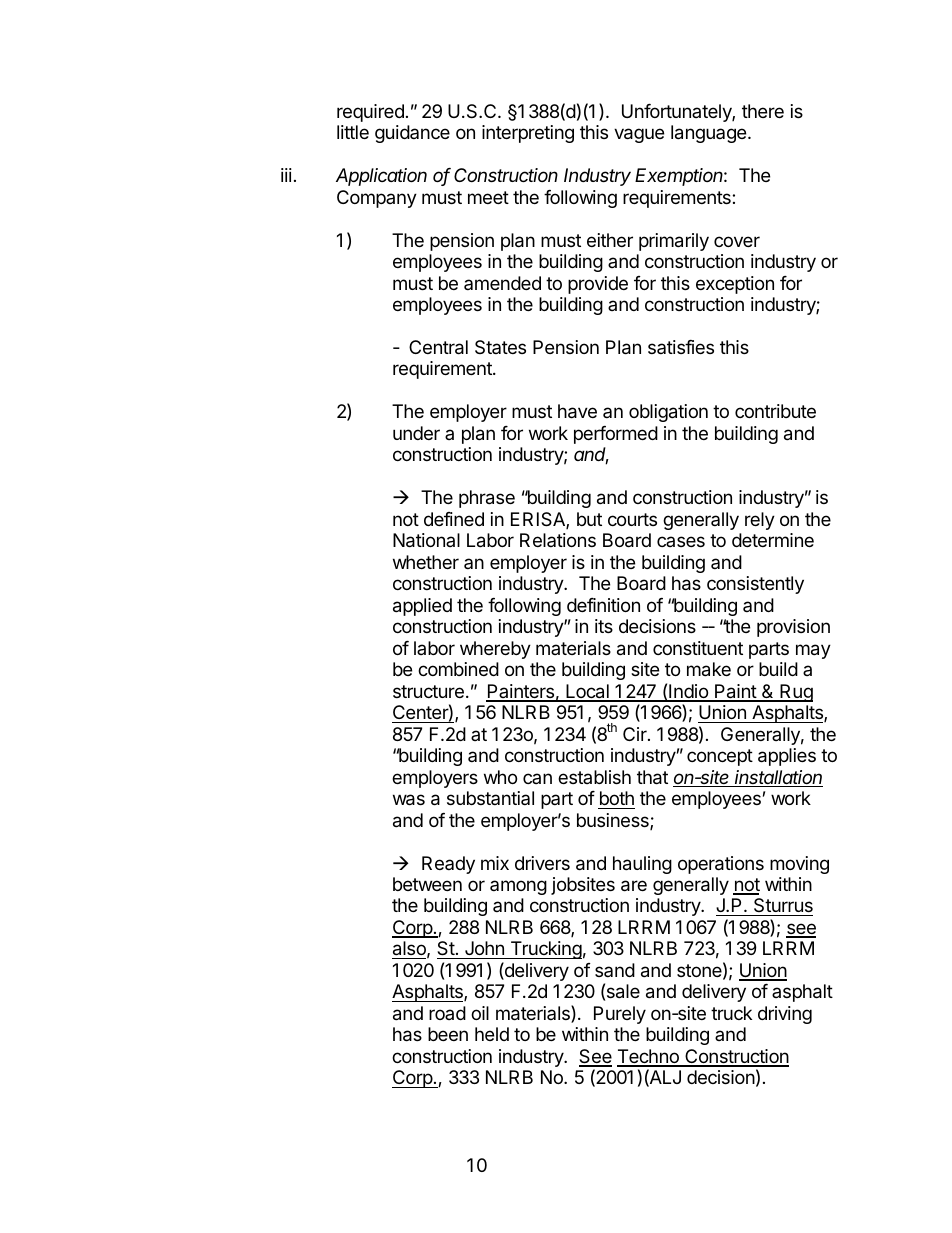  What do you see at coordinates (448, 1034) in the page?
I see `been` at bounding box center [448, 1034].
